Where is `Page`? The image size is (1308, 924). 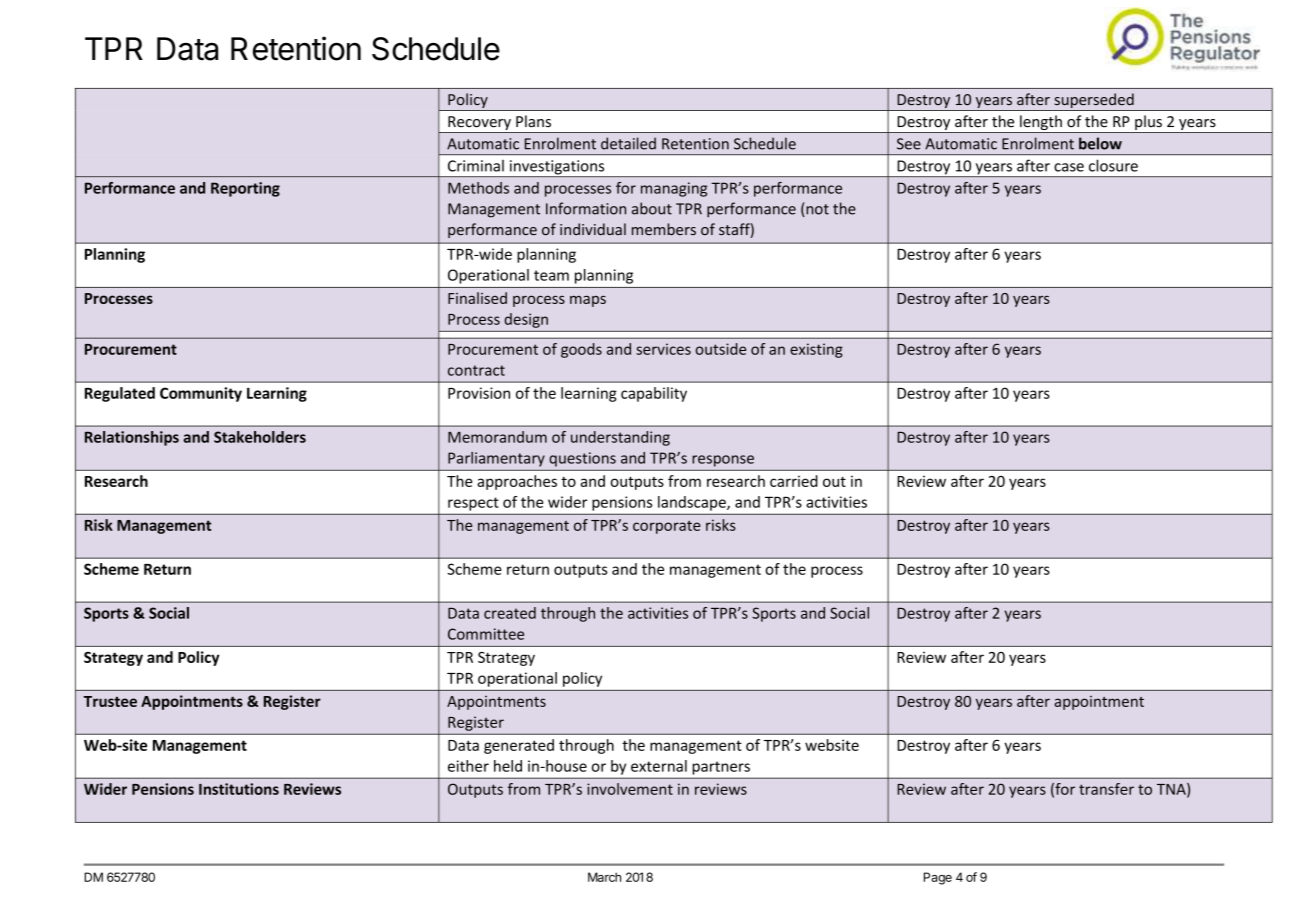
Page is located at coordinates (938, 878).
